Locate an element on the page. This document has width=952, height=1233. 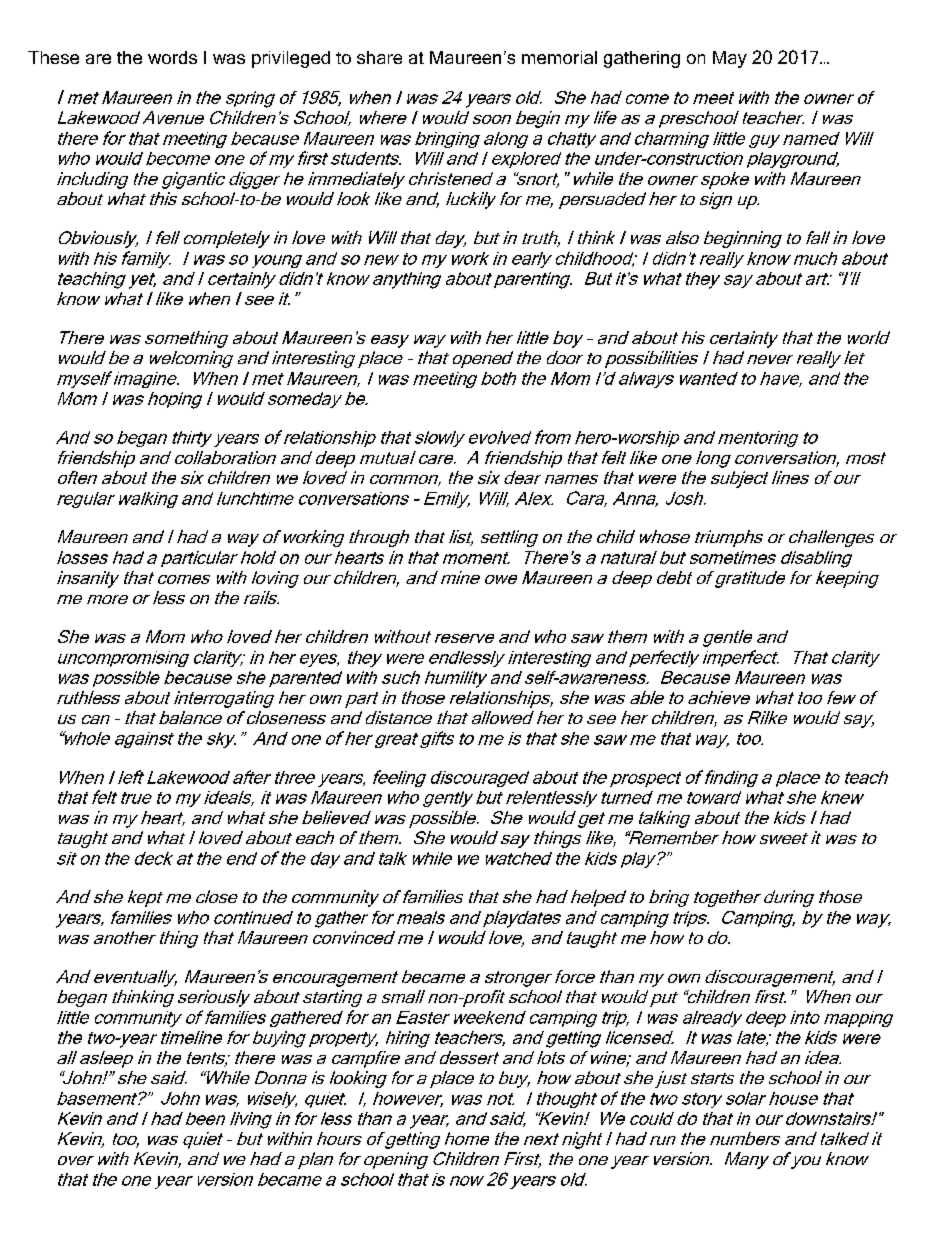
May is located at coordinates (730, 59).
